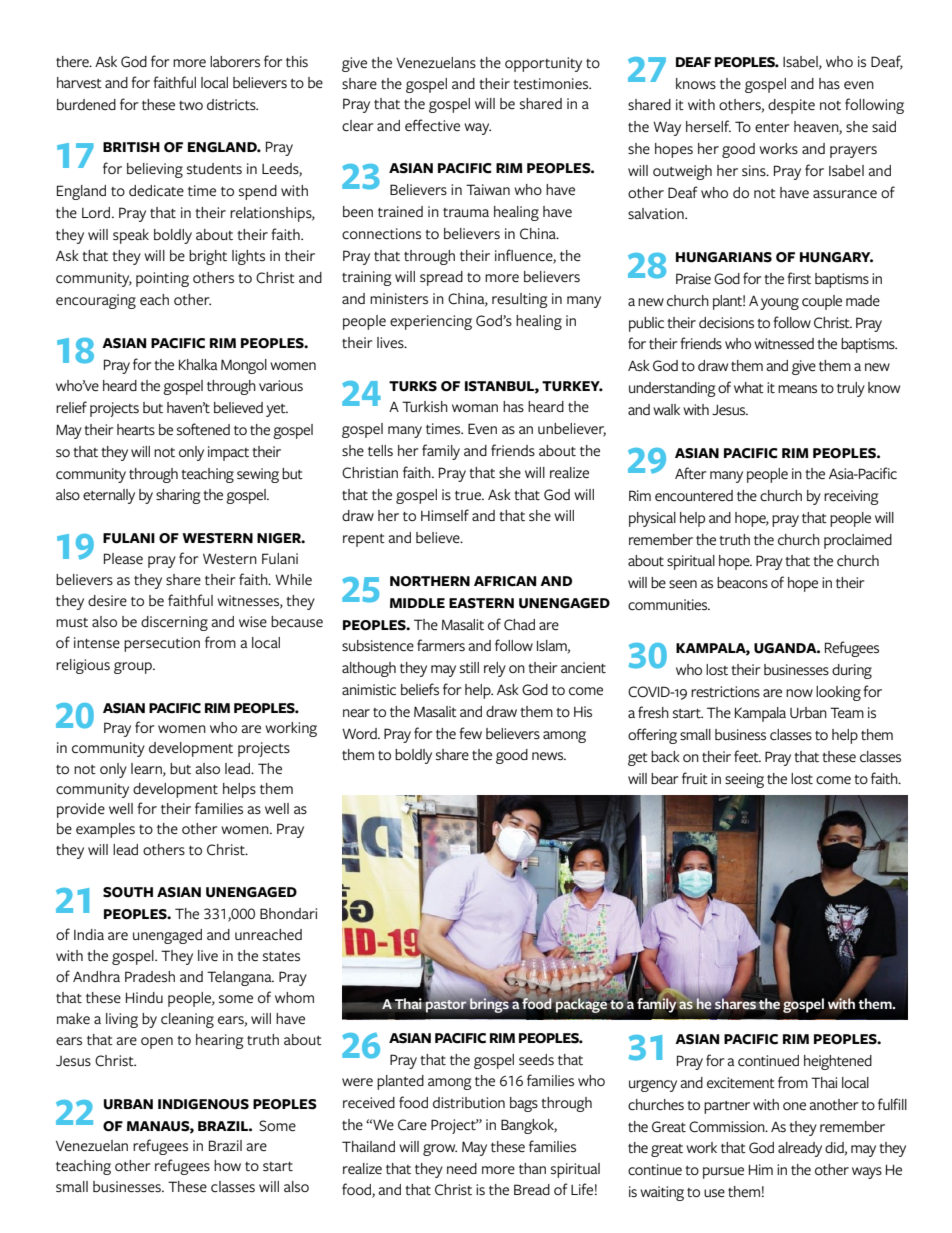 Image resolution: width=952 pixels, height=1233 pixels. What do you see at coordinates (475, 408) in the image?
I see `woman` at bounding box center [475, 408].
